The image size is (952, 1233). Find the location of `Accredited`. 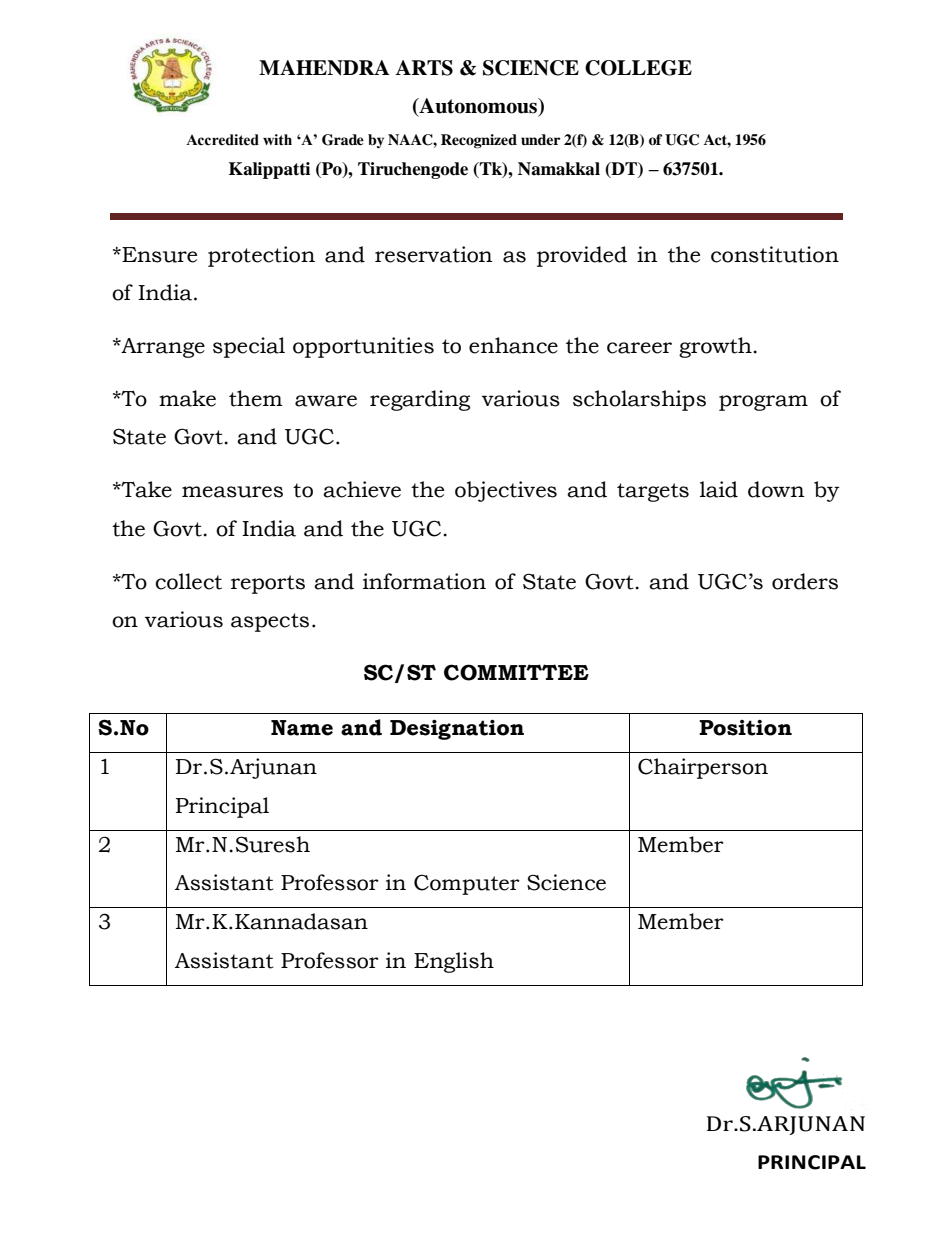

Accredited is located at coordinates (222, 140).
